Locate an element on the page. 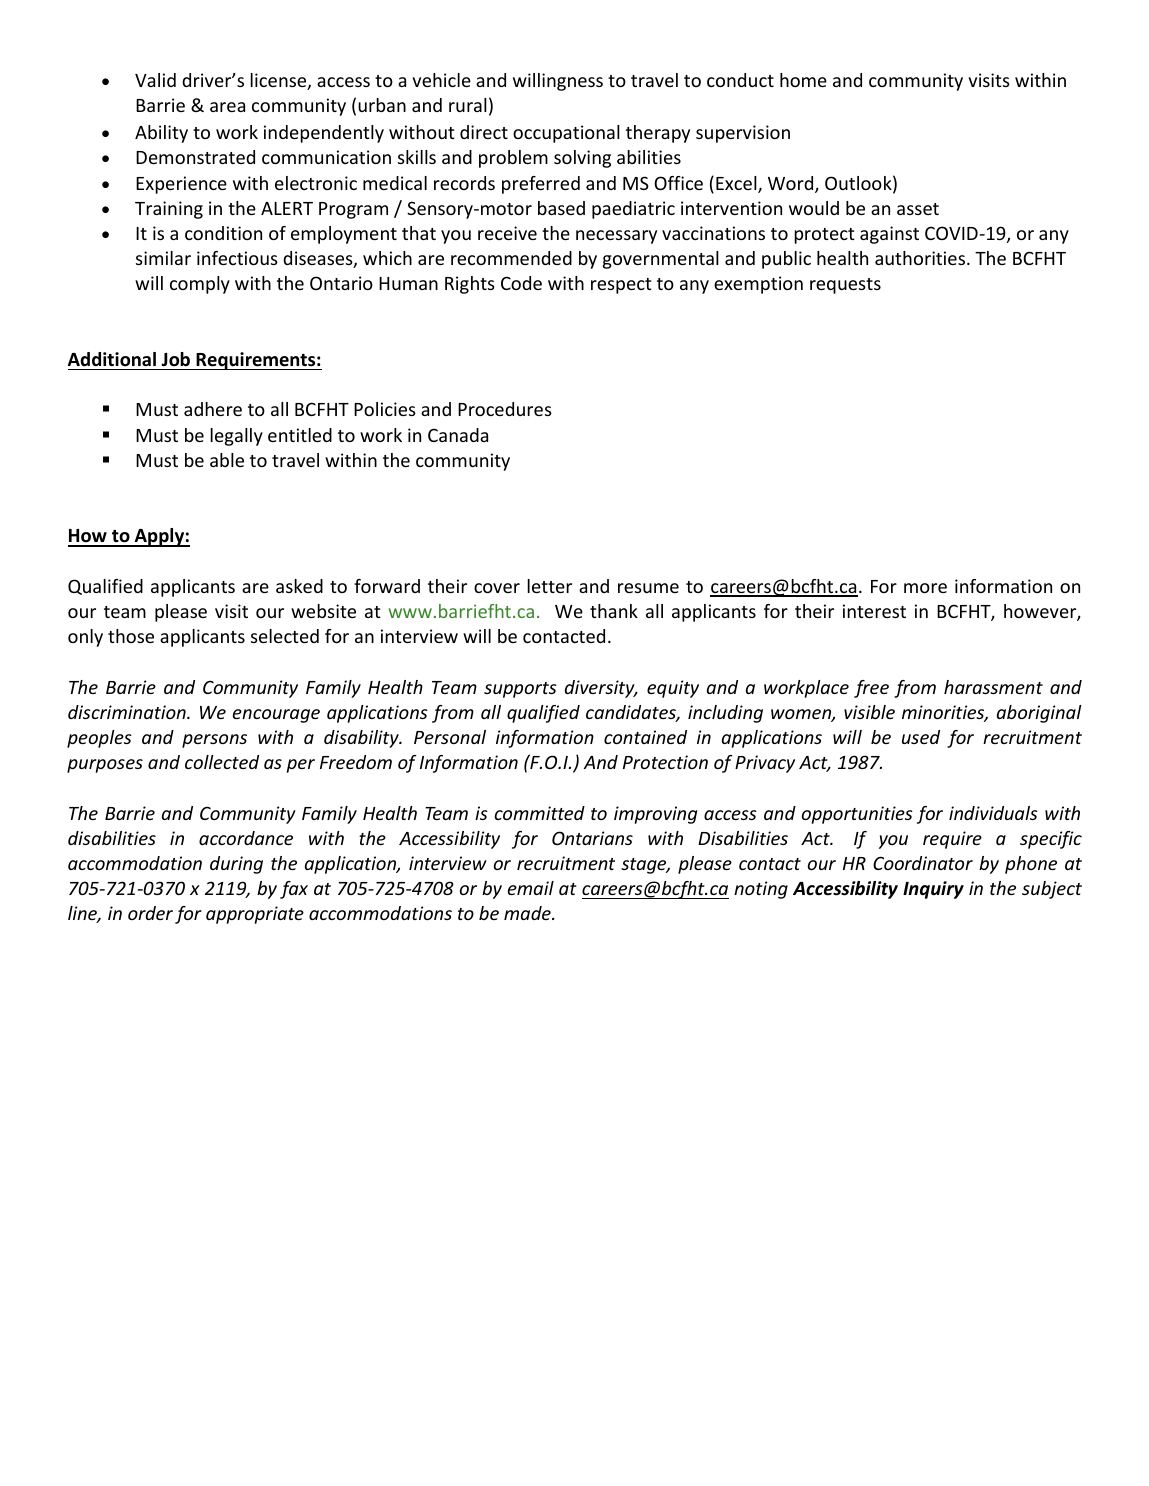 The image size is (1149, 1486). persons is located at coordinates (214, 741).
